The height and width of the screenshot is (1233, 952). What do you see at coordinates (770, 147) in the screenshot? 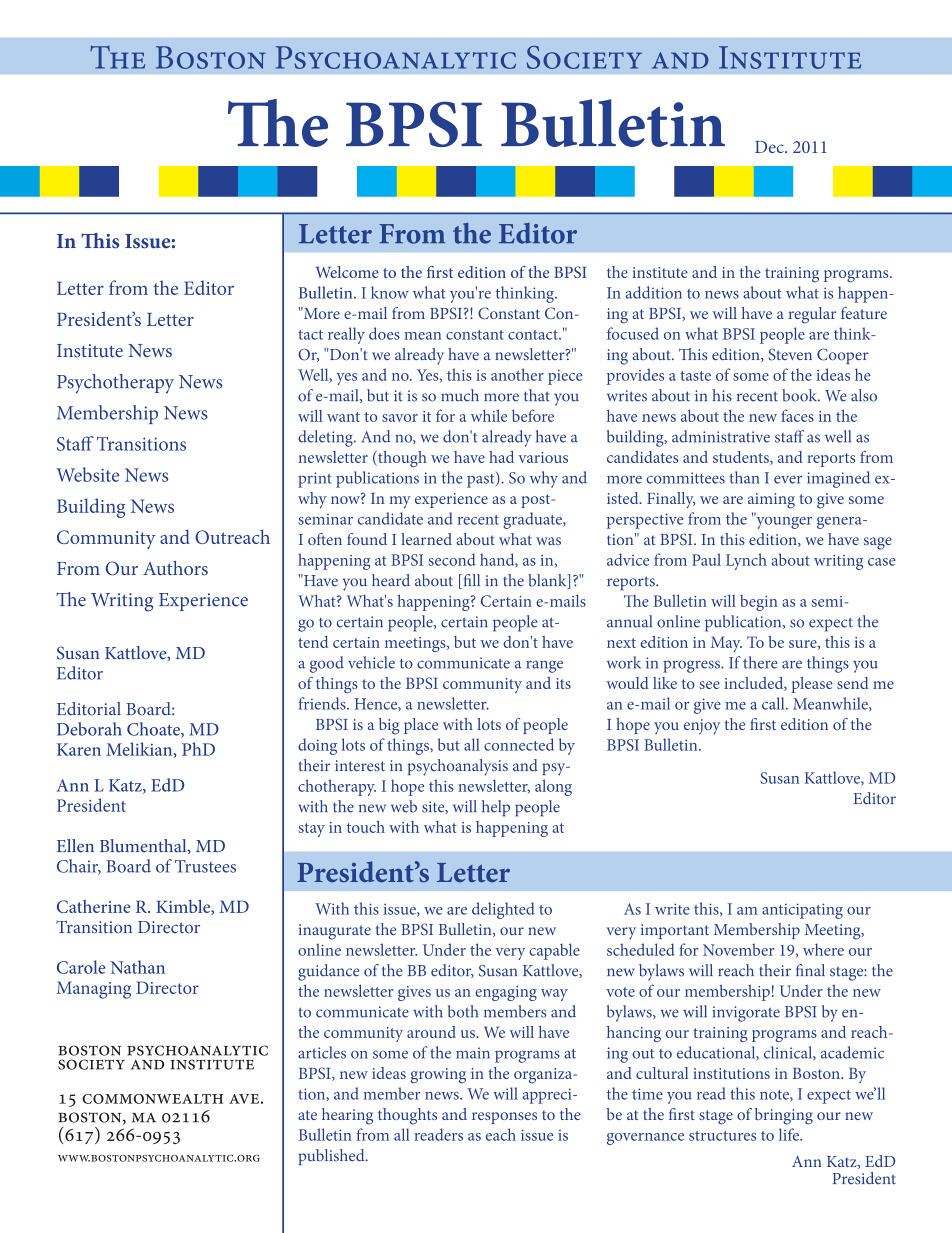
I see `Dec` at bounding box center [770, 147].
